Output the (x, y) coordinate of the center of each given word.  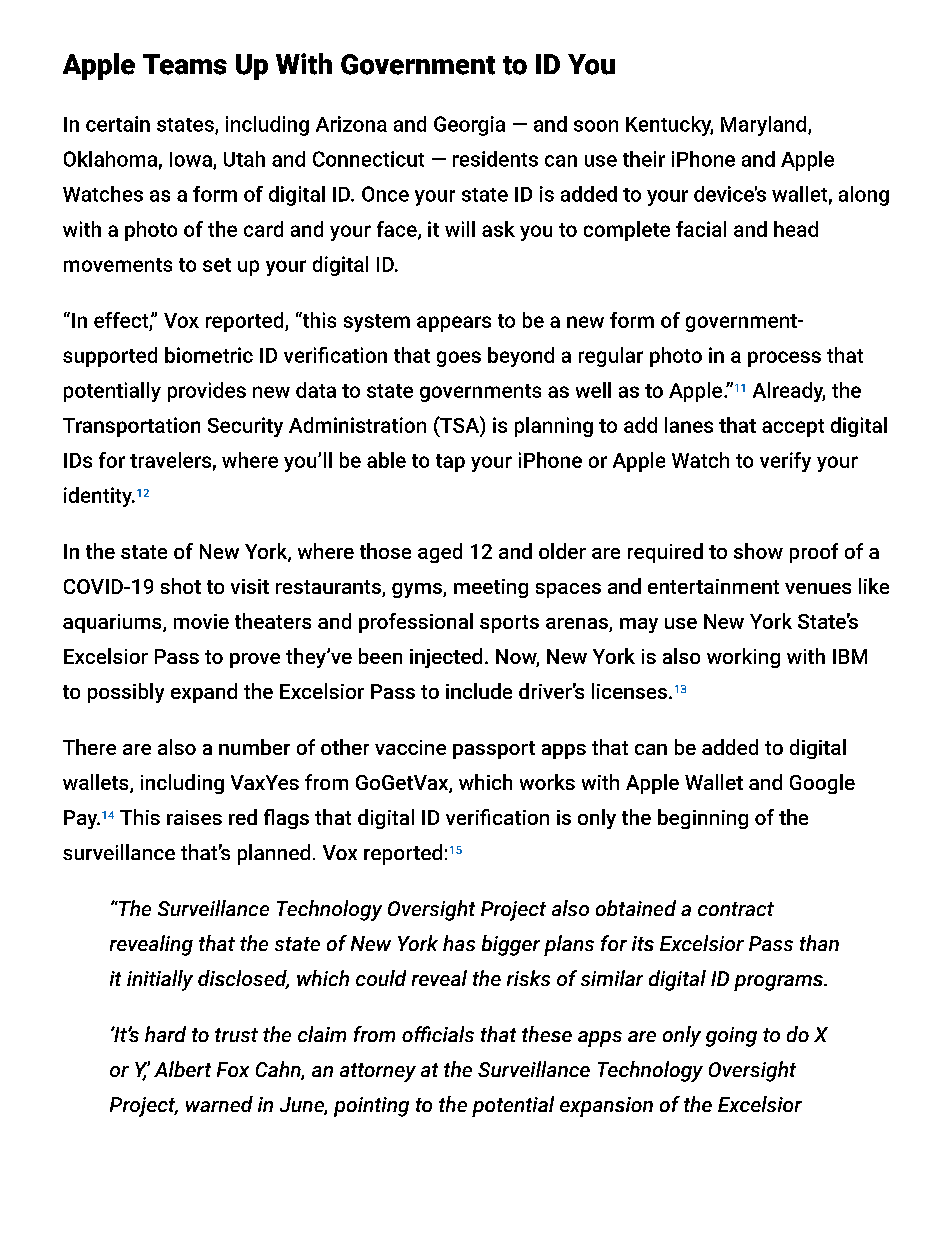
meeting (491, 588)
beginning (703, 819)
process (784, 359)
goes (459, 359)
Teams (185, 64)
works (547, 782)
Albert (182, 1069)
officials (438, 1034)
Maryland (765, 126)
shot (181, 586)
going (731, 1037)
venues (818, 588)
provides (207, 392)
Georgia (469, 126)
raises (194, 817)
